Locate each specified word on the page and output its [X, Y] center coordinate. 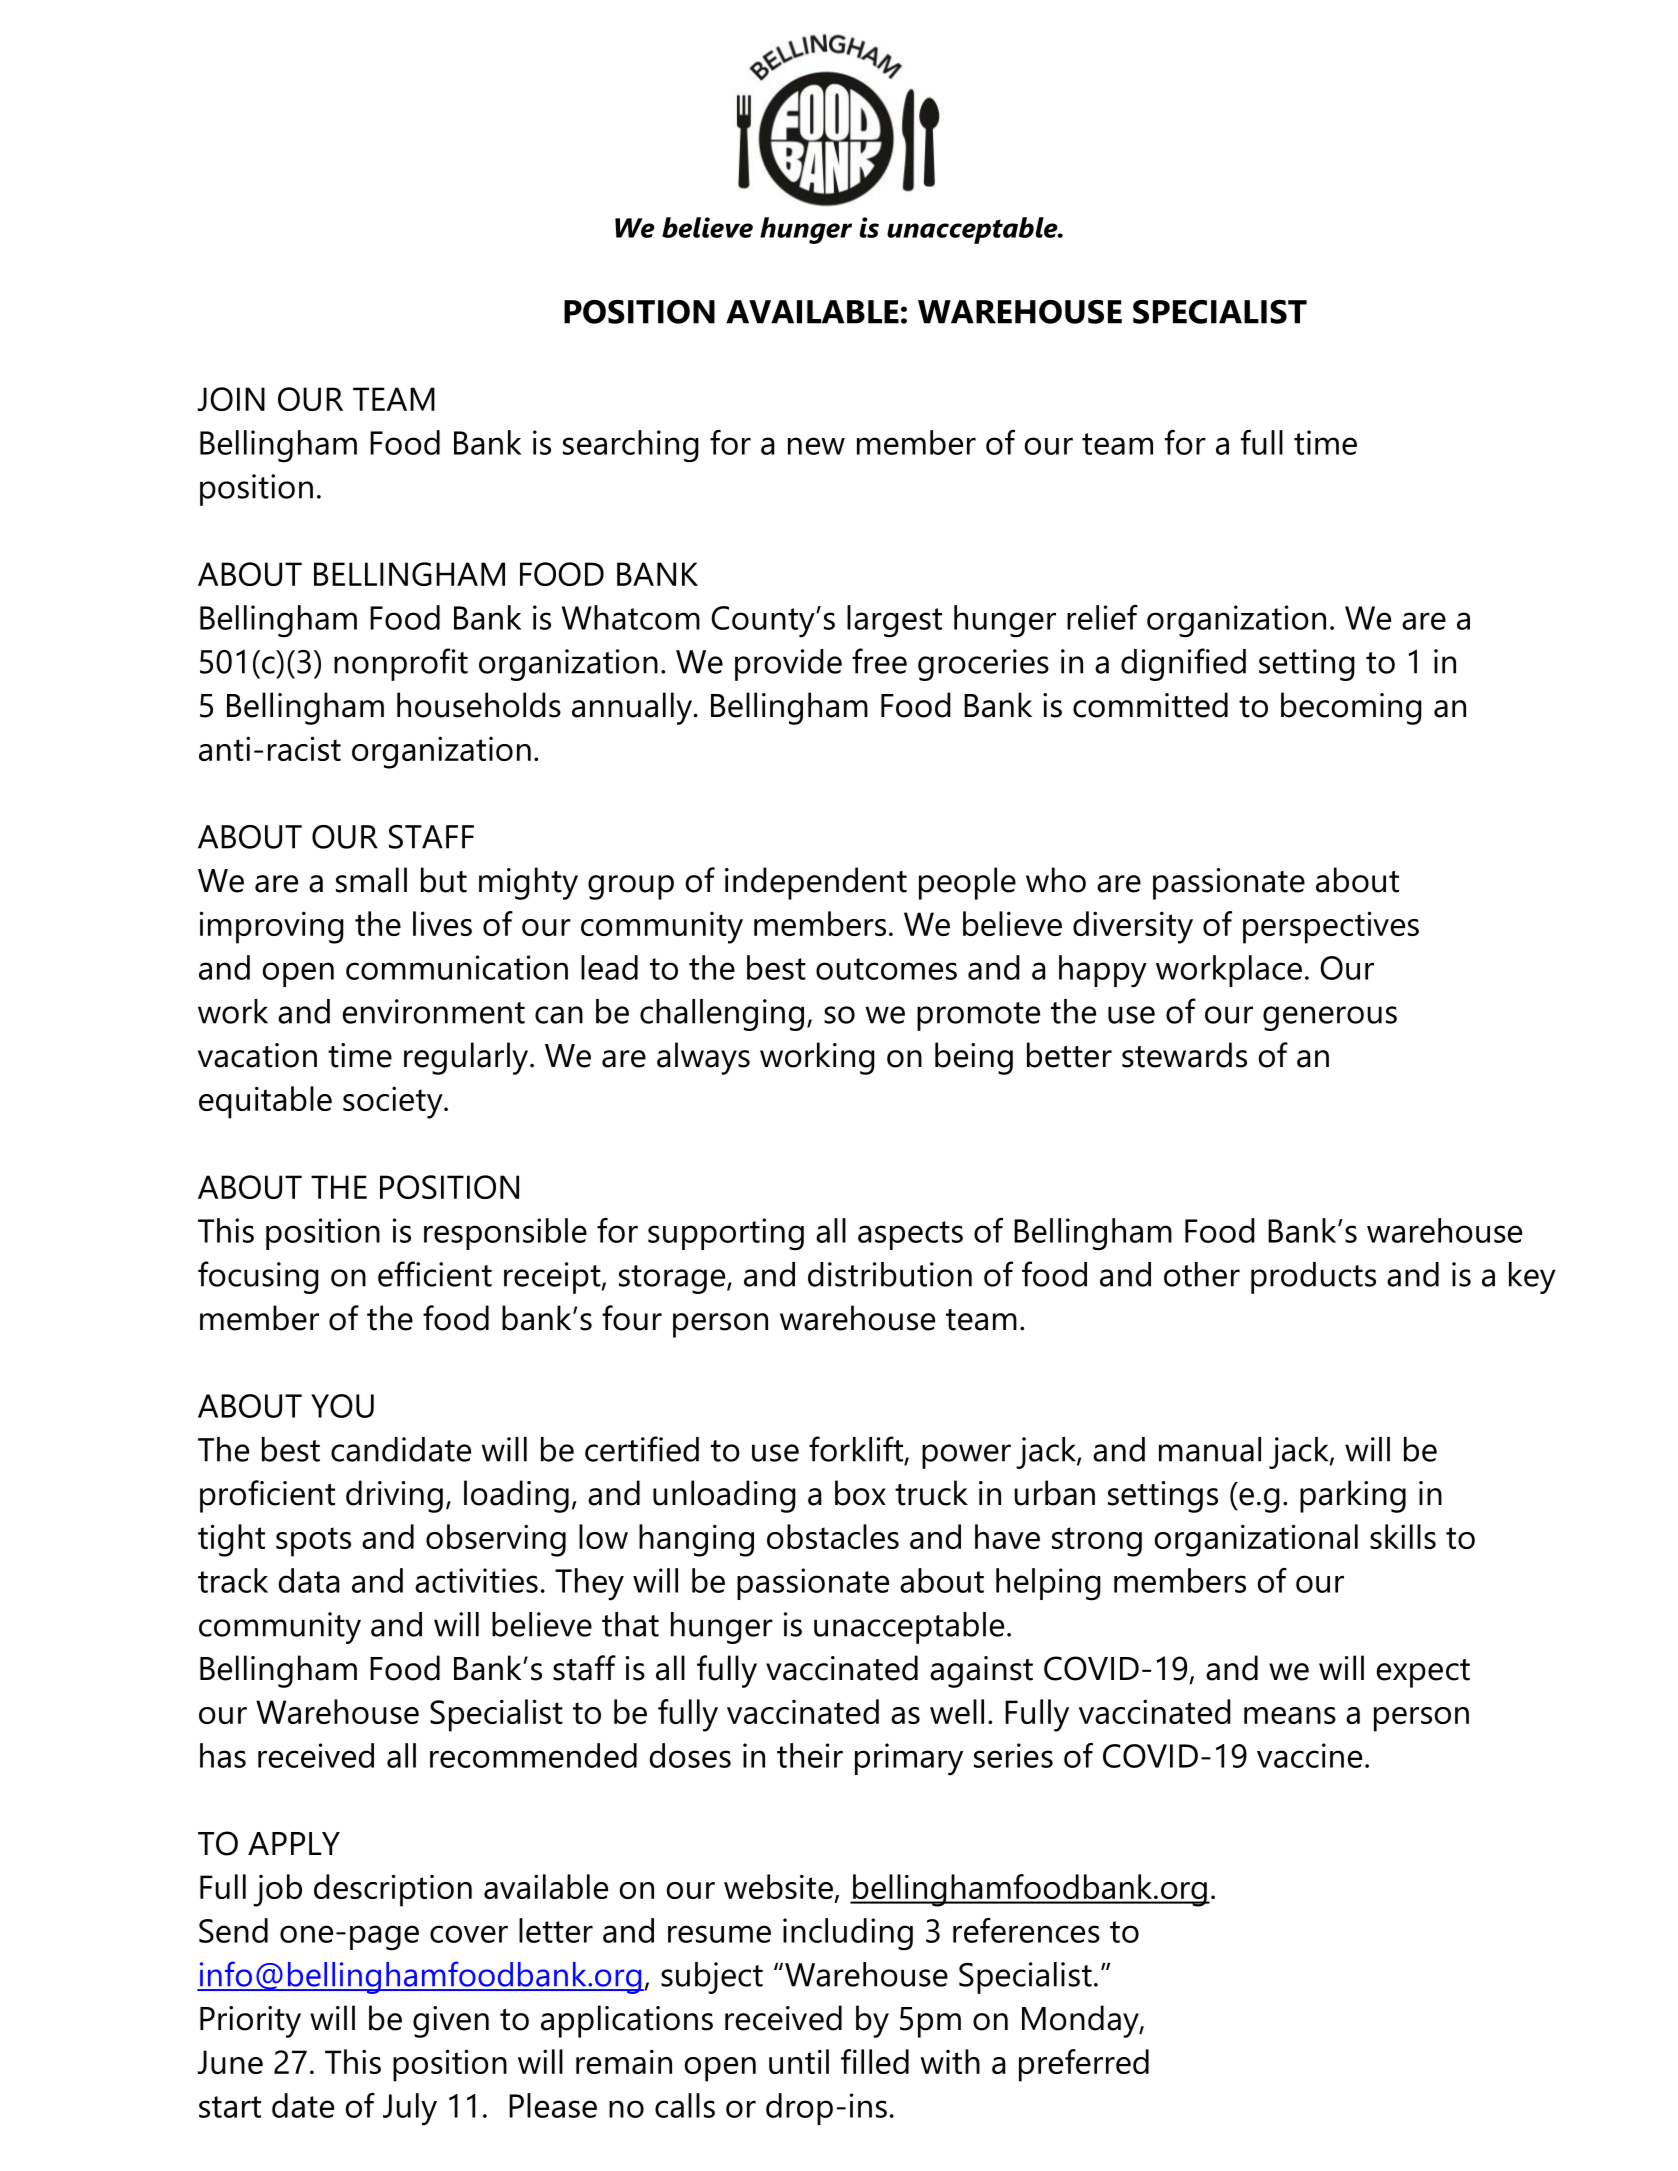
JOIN [231, 399]
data [309, 1580]
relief [1102, 617]
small [371, 880]
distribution [890, 1274]
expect [1423, 1673]
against [981, 1672]
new [816, 446]
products [1313, 1278]
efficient [435, 1274]
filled [875, 2061]
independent [816, 883]
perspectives [1331, 927]
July [410, 2109]
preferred [1084, 2065]
